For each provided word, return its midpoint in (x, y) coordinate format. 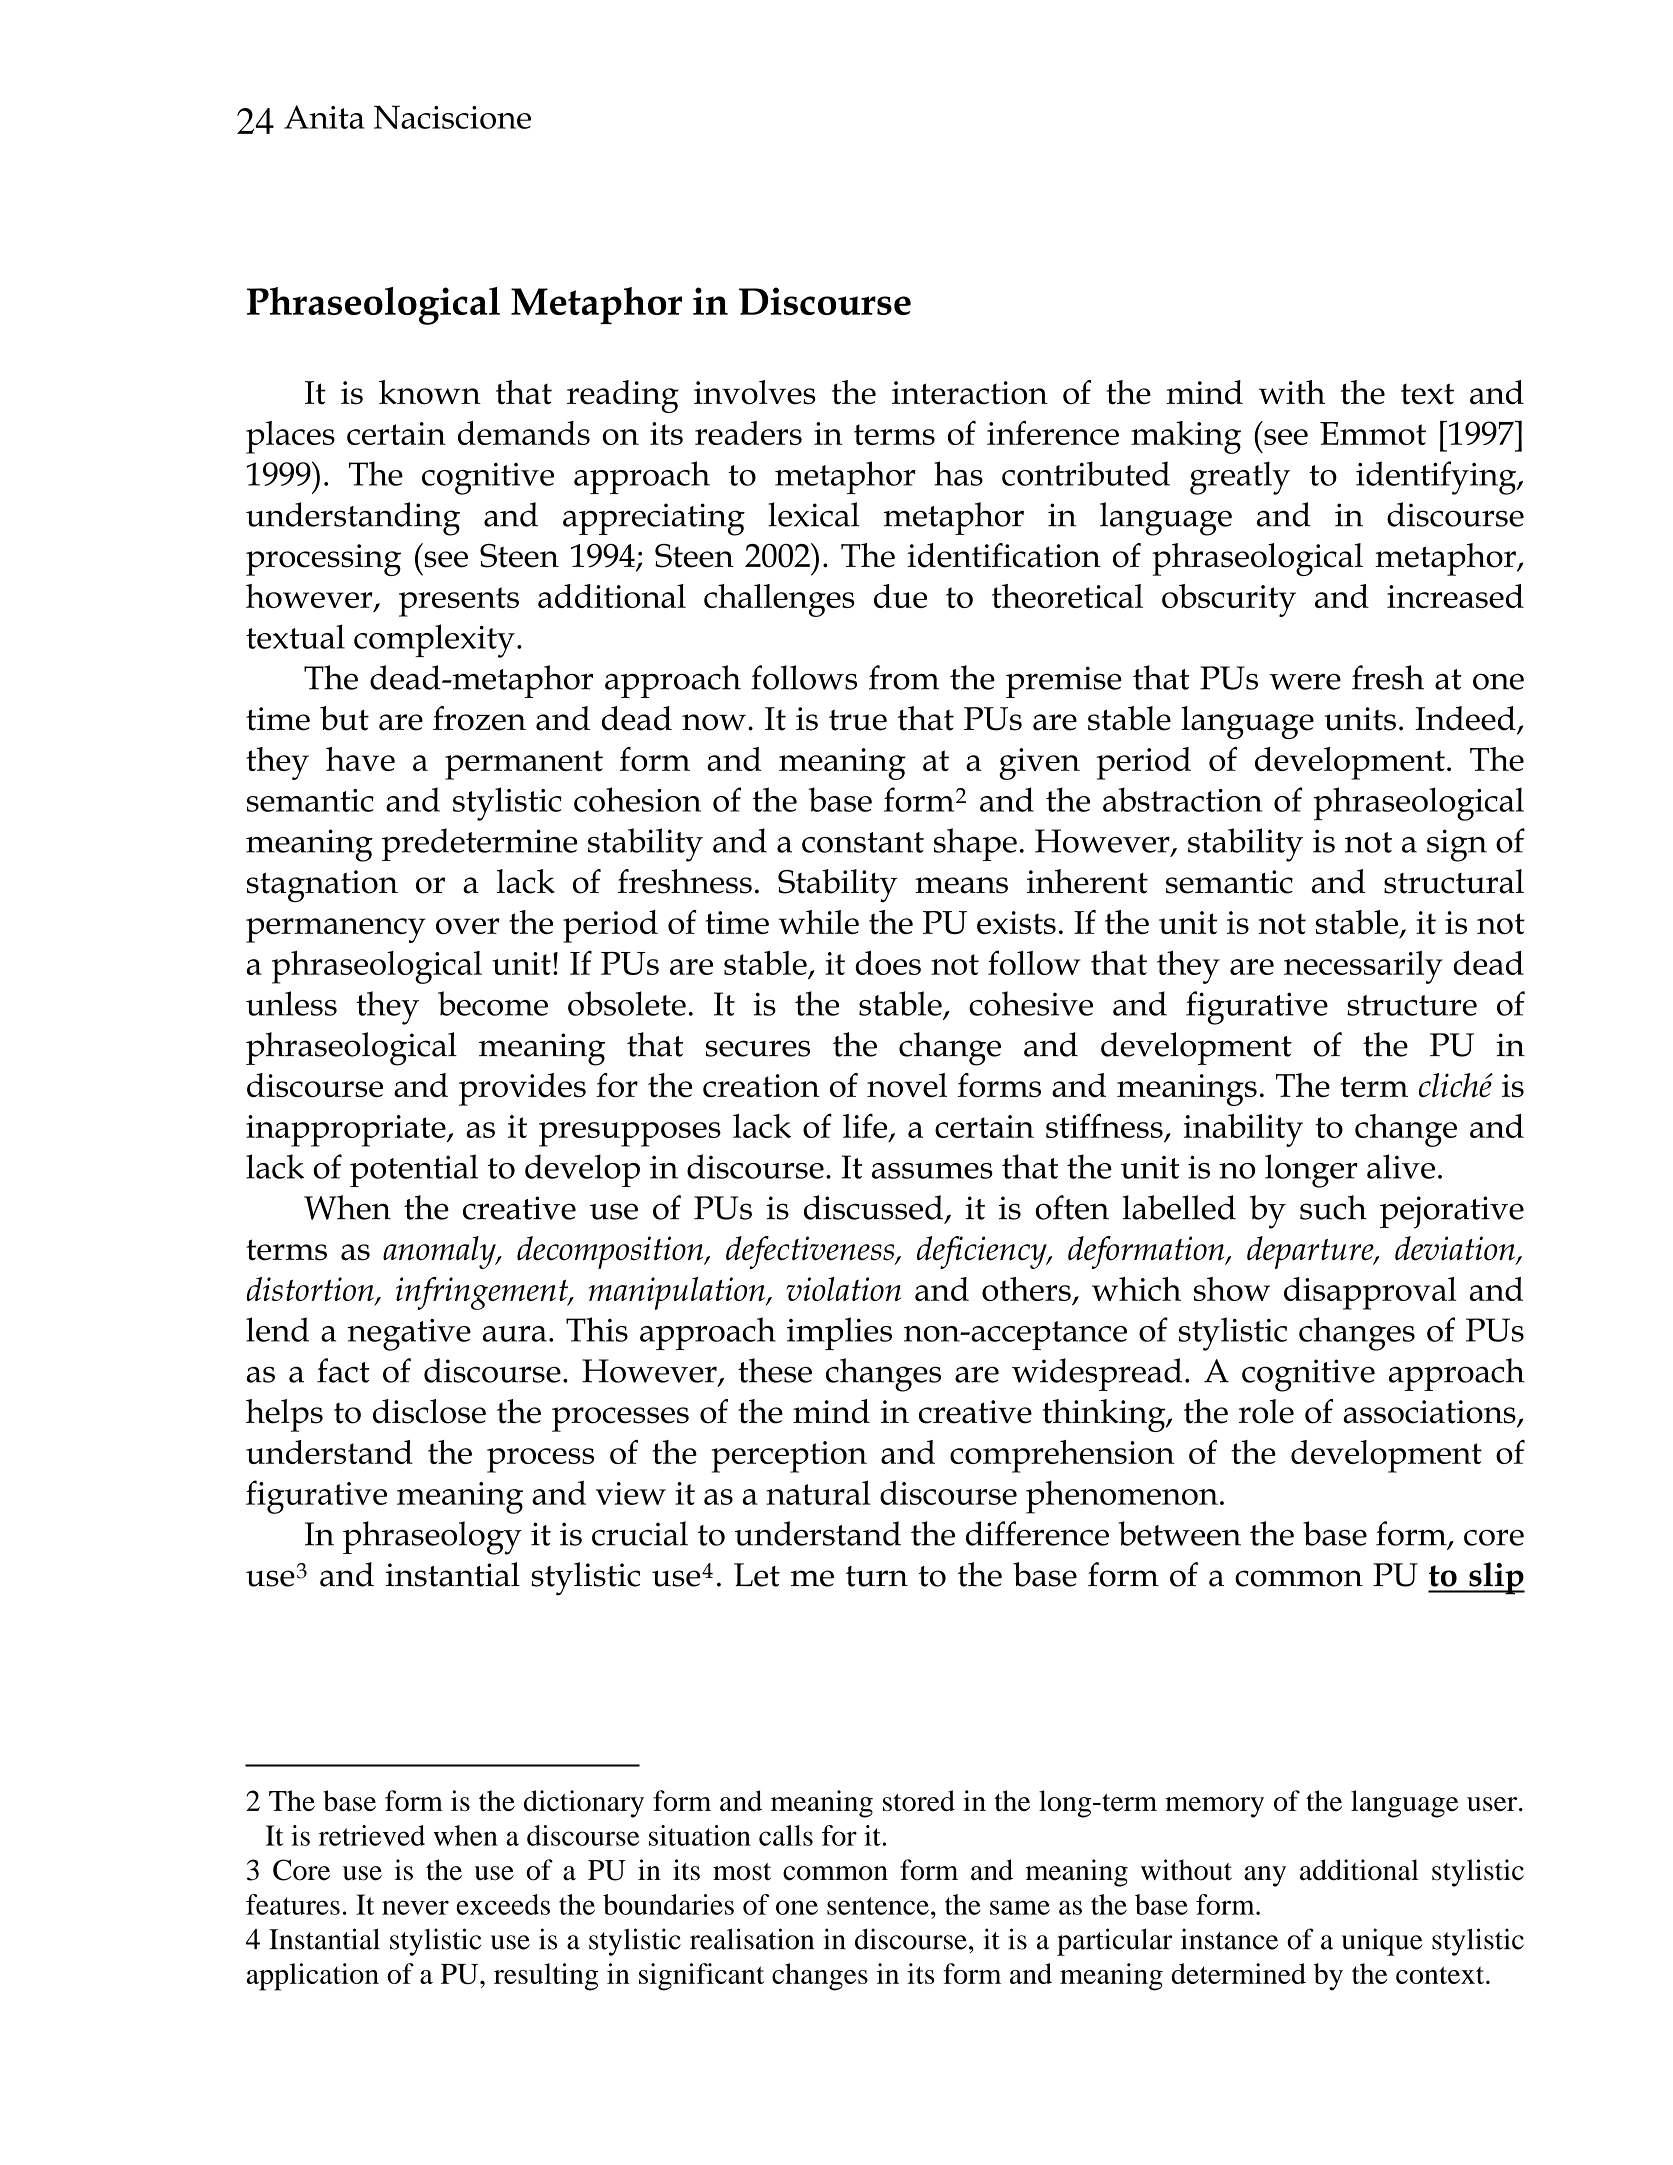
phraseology (432, 1538)
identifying (1437, 478)
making (1186, 437)
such (1333, 1207)
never (415, 1907)
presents (459, 602)
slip (1496, 1578)
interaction (970, 393)
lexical (813, 514)
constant (863, 842)
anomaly (440, 1252)
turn (877, 1576)
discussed (873, 1207)
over (468, 926)
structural (1454, 881)
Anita (324, 117)
